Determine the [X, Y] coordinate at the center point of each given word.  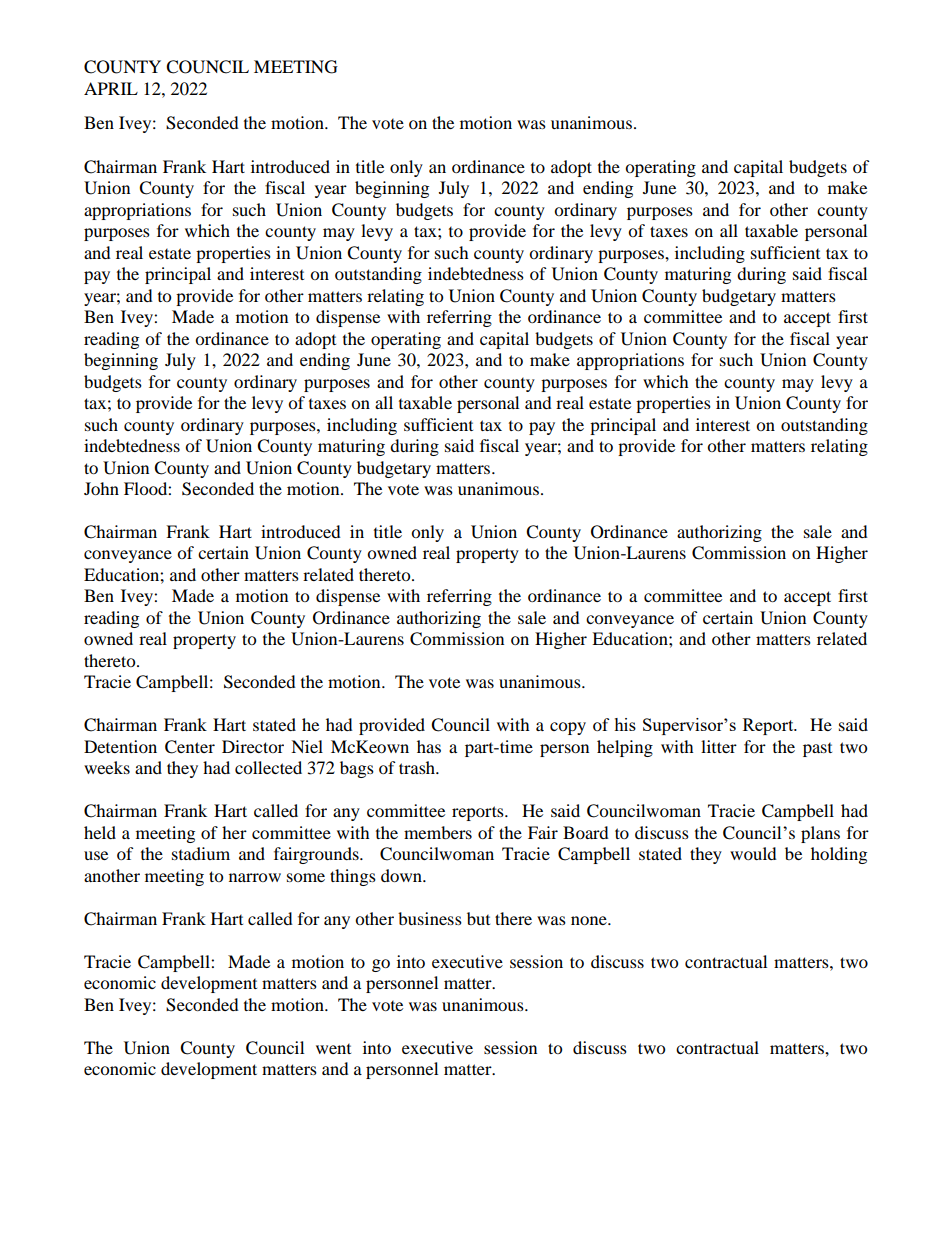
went [333, 1049]
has [429, 746]
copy [568, 728]
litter [719, 746]
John [101, 488]
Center [190, 747]
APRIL [111, 88]
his [625, 724]
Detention [120, 746]
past [817, 750]
